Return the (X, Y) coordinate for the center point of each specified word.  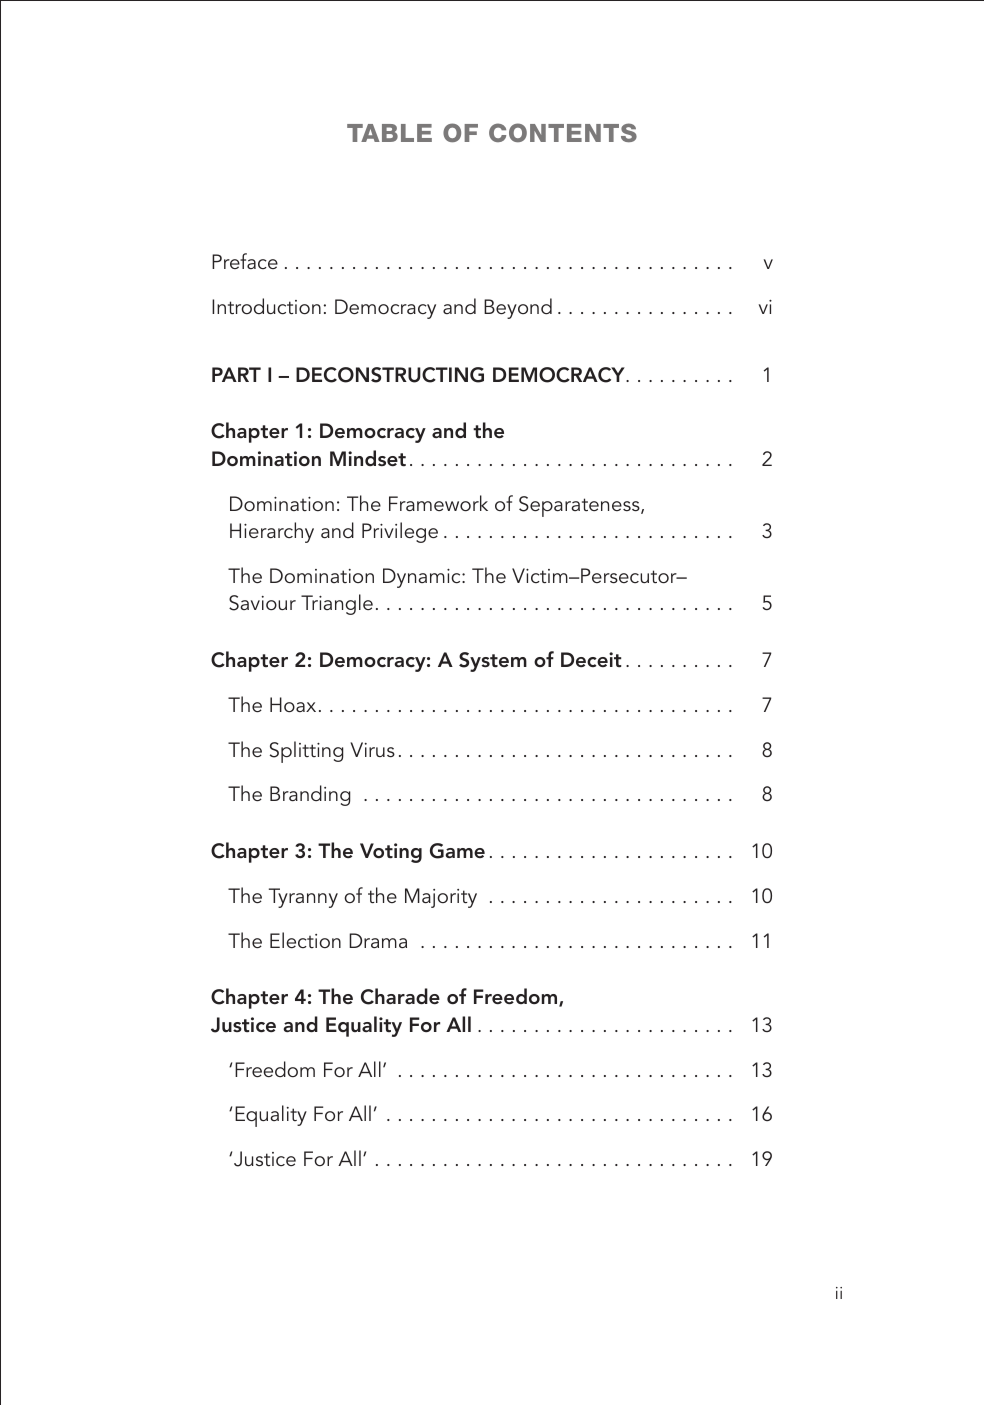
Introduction (266, 306)
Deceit (591, 659)
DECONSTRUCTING (390, 375)
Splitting (307, 752)
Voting (391, 853)
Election (305, 940)
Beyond (518, 308)
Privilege (400, 532)
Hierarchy (272, 532)
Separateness (580, 506)
